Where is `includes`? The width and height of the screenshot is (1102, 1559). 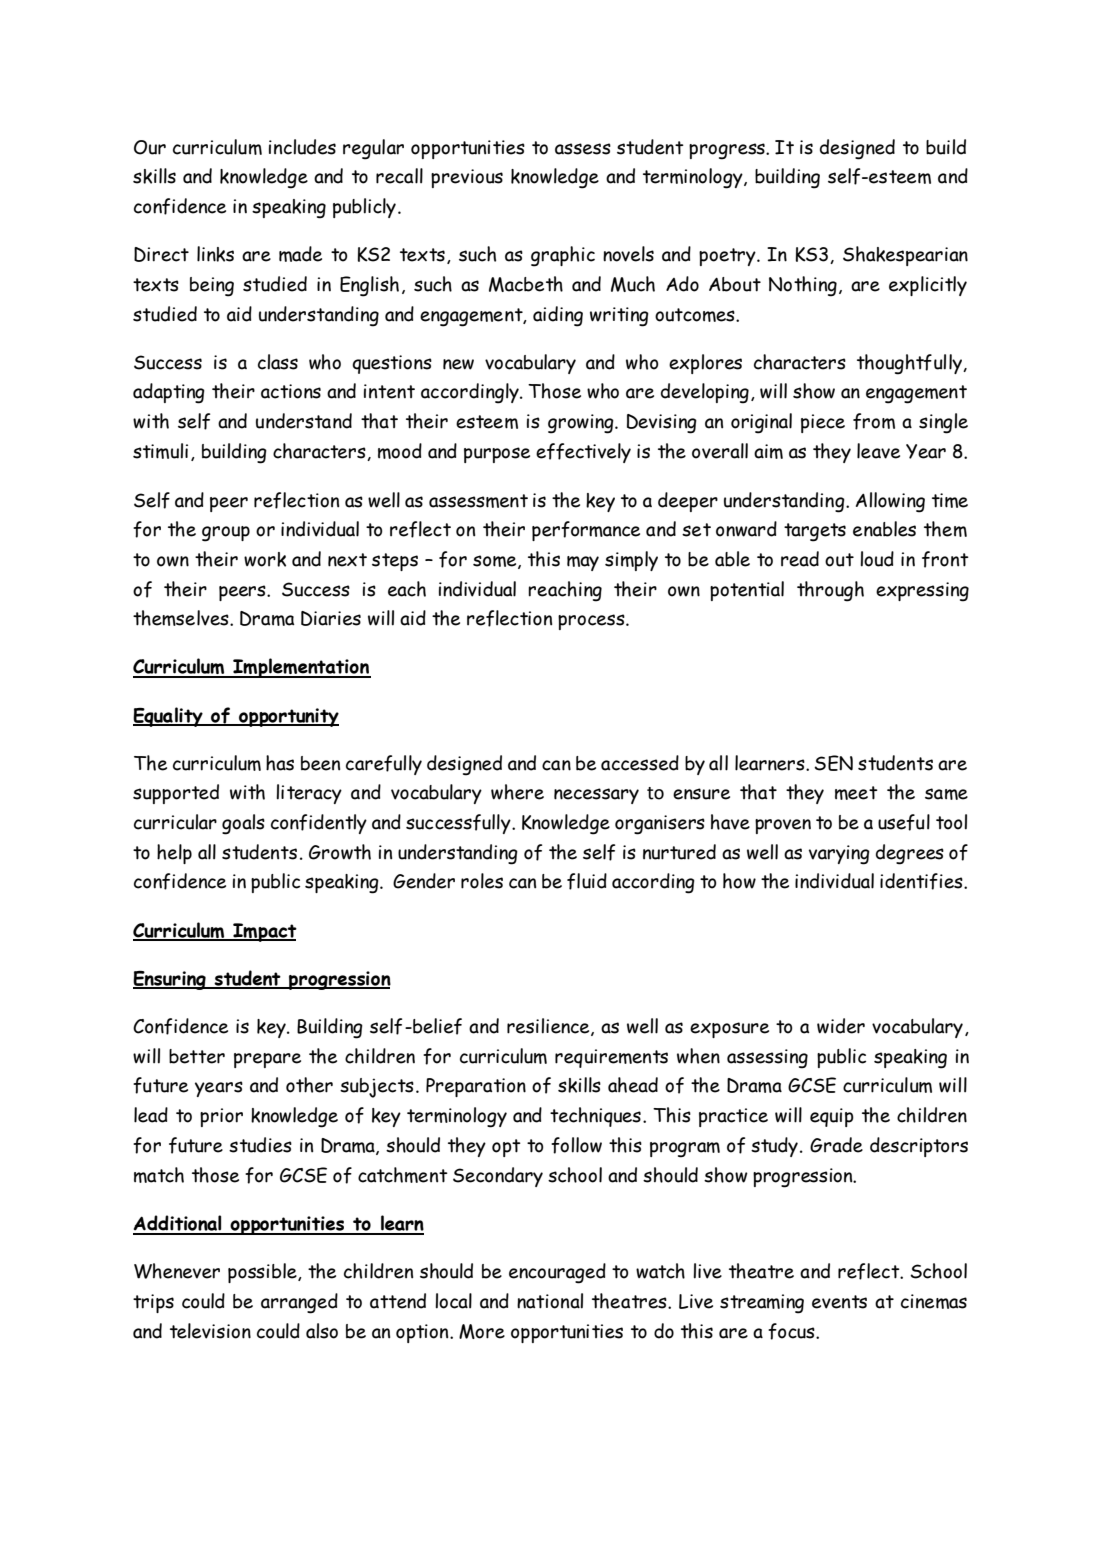 includes is located at coordinates (302, 147).
